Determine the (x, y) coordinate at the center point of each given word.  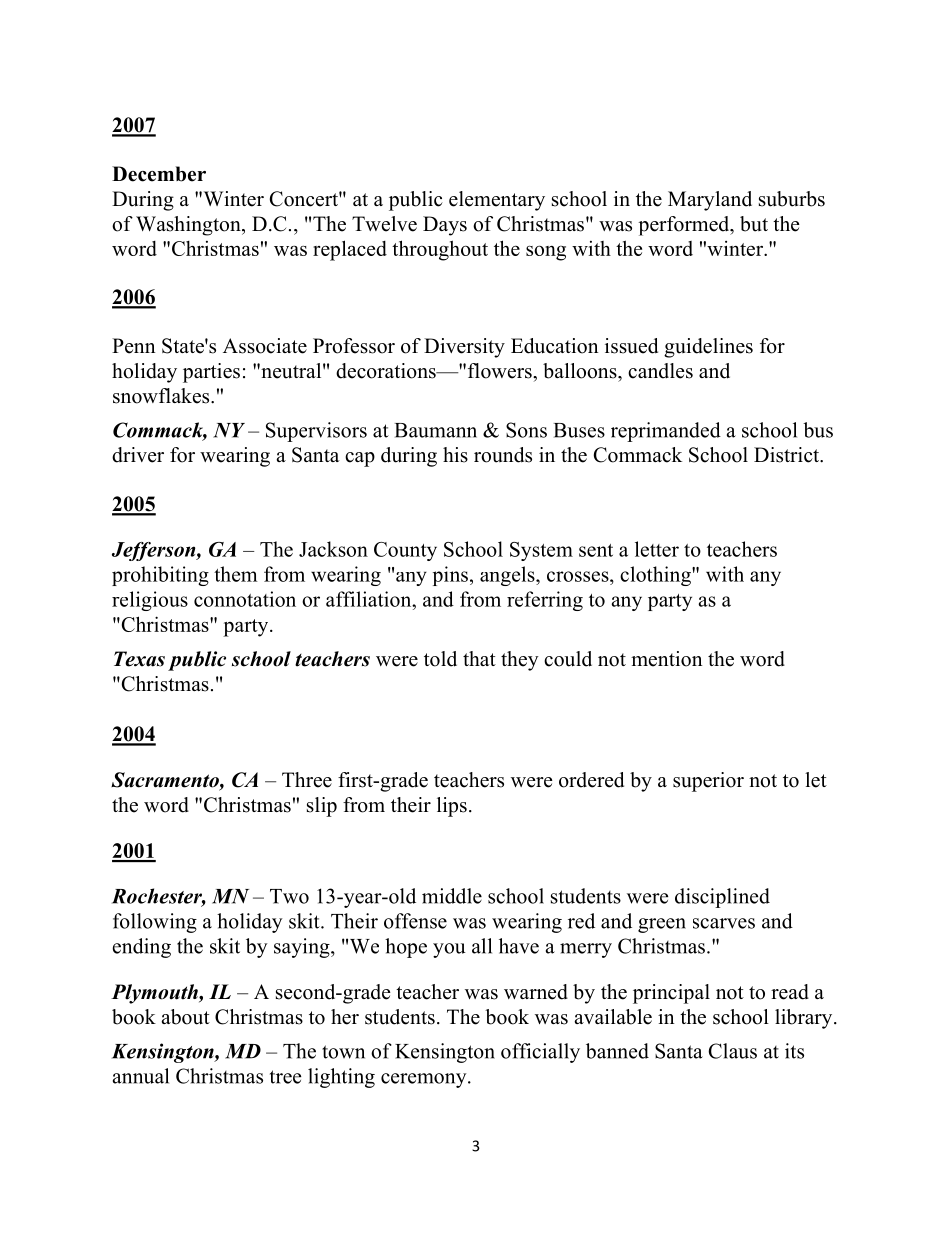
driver (138, 455)
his (455, 455)
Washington (189, 226)
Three (307, 780)
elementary (497, 201)
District (788, 455)
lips (452, 807)
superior (708, 782)
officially (540, 1053)
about (185, 1017)
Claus (732, 1051)
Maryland (710, 201)
